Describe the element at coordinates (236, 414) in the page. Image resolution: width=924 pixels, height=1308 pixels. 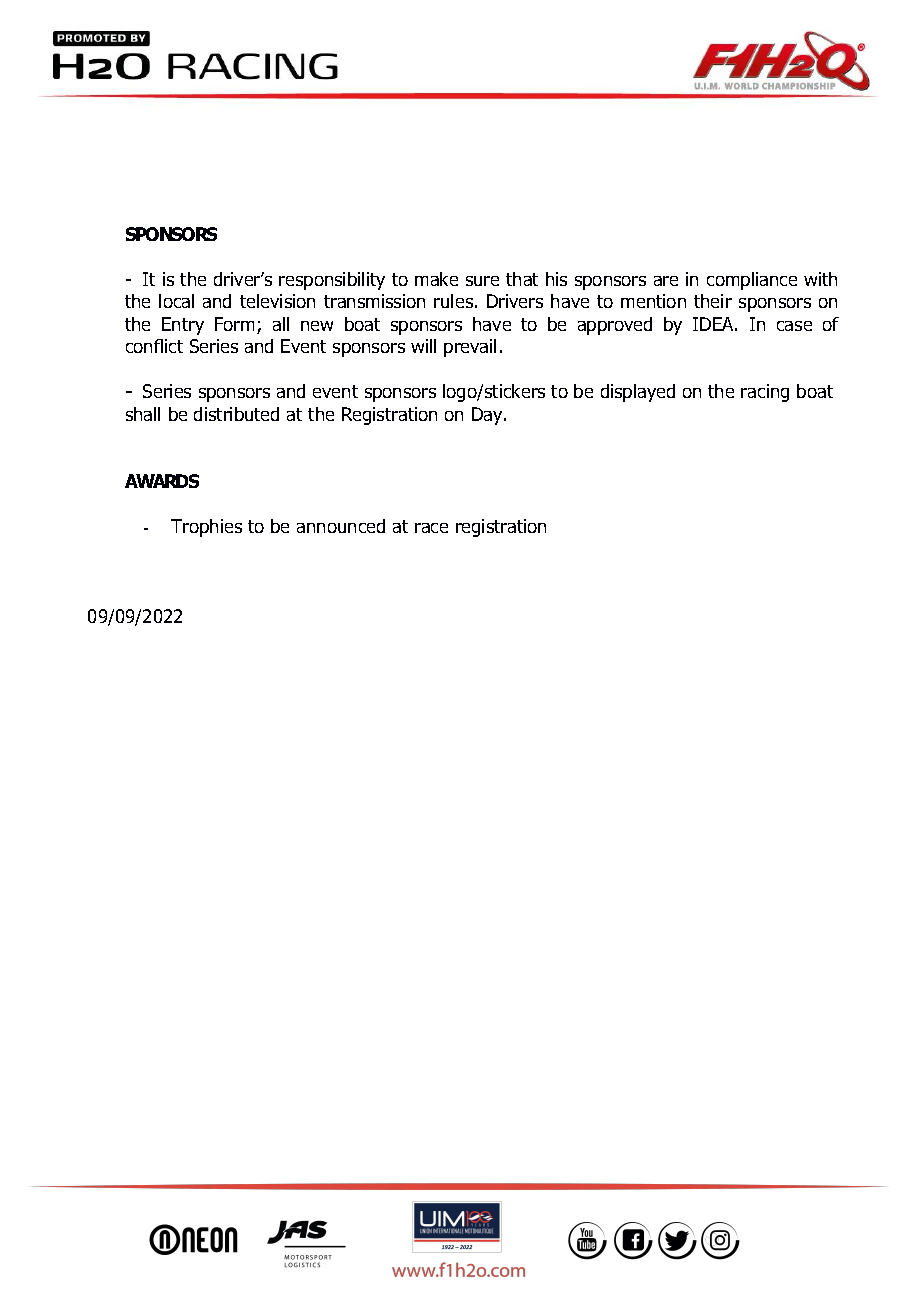
I see `distributed` at that location.
